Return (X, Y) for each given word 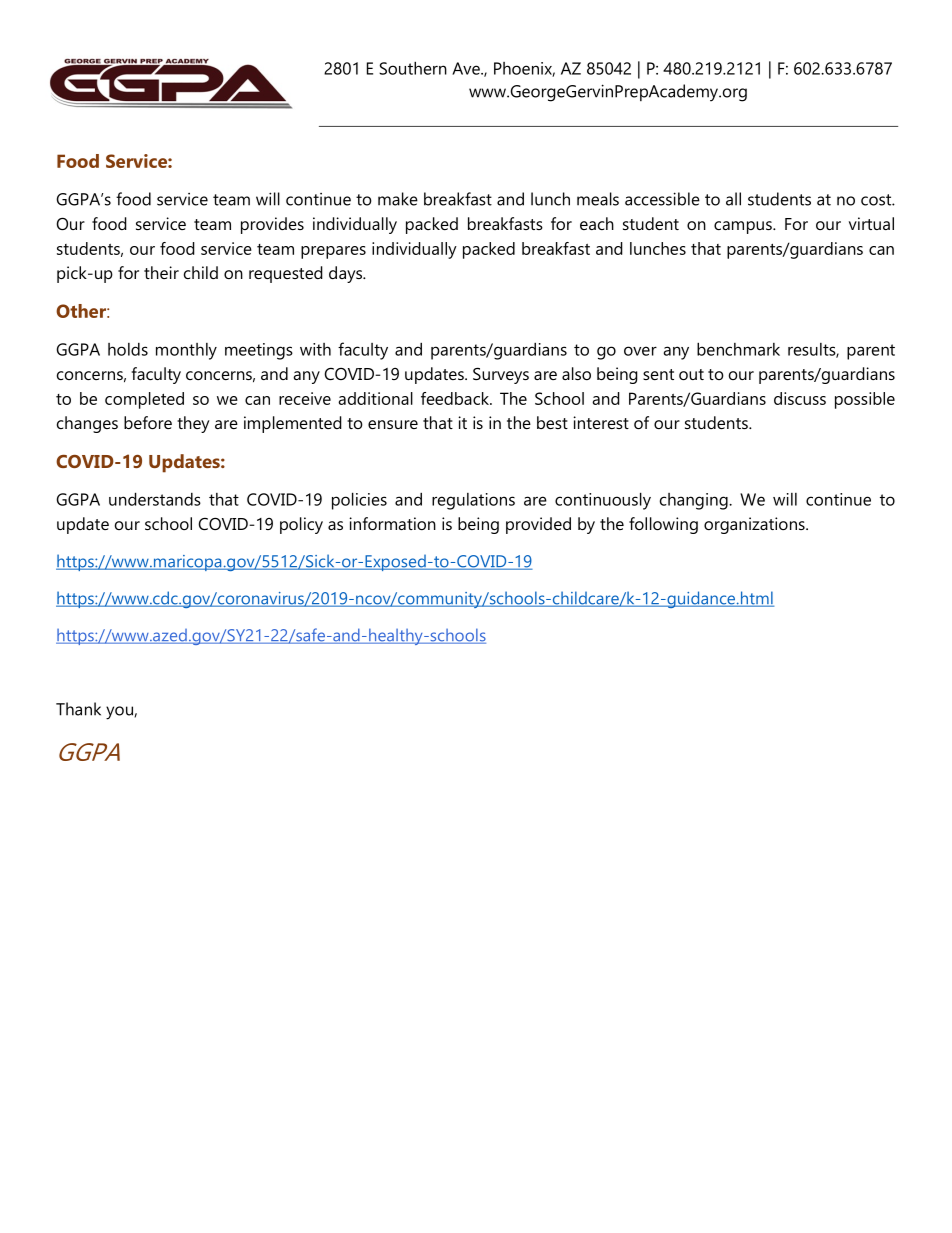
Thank (78, 709)
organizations (755, 525)
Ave (467, 68)
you (120, 713)
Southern (413, 68)
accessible (662, 199)
